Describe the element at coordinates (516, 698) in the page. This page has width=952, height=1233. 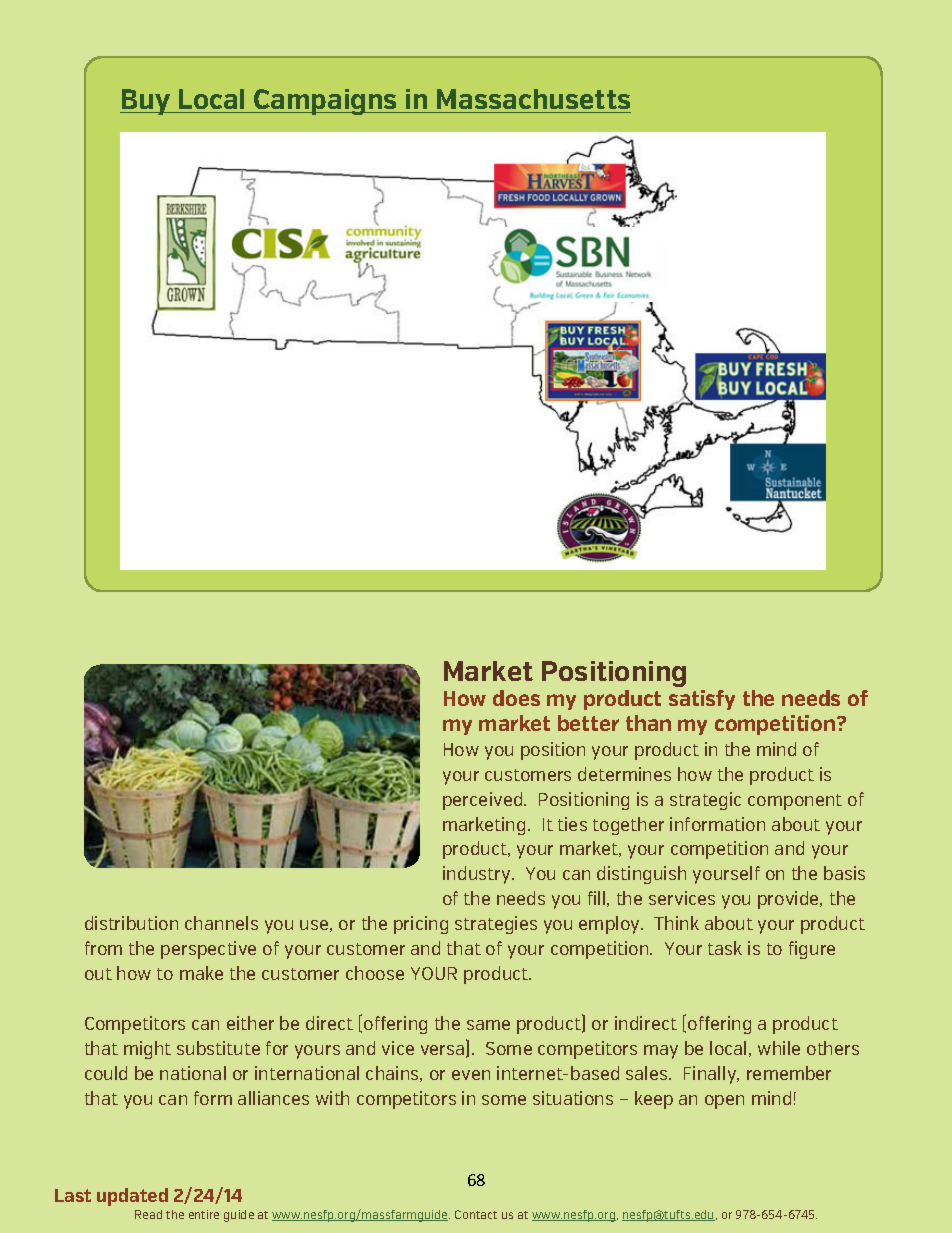
I see `does` at that location.
